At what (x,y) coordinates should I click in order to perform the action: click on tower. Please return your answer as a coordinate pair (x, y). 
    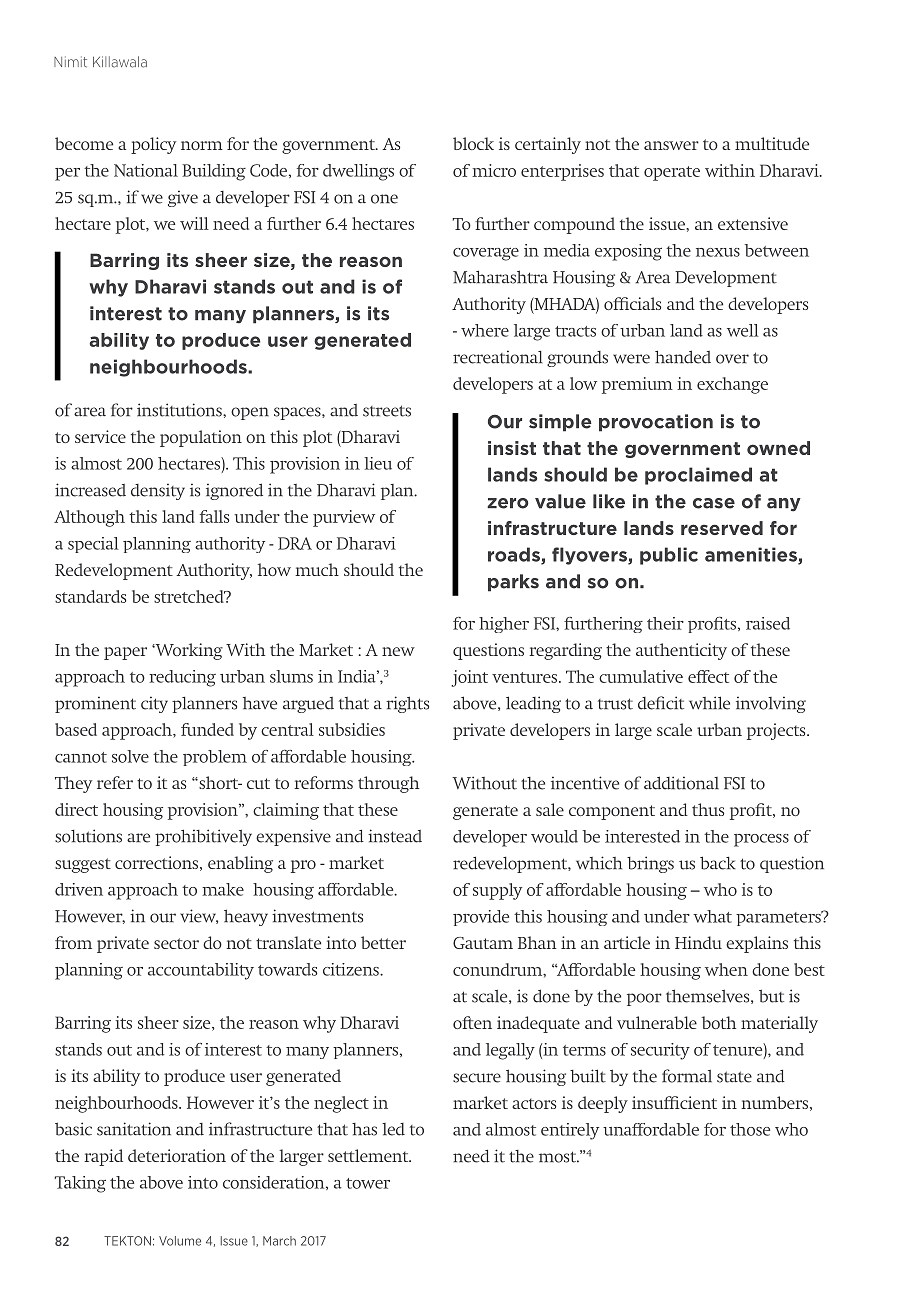
    Looking at the image, I should click on (368, 1183).
